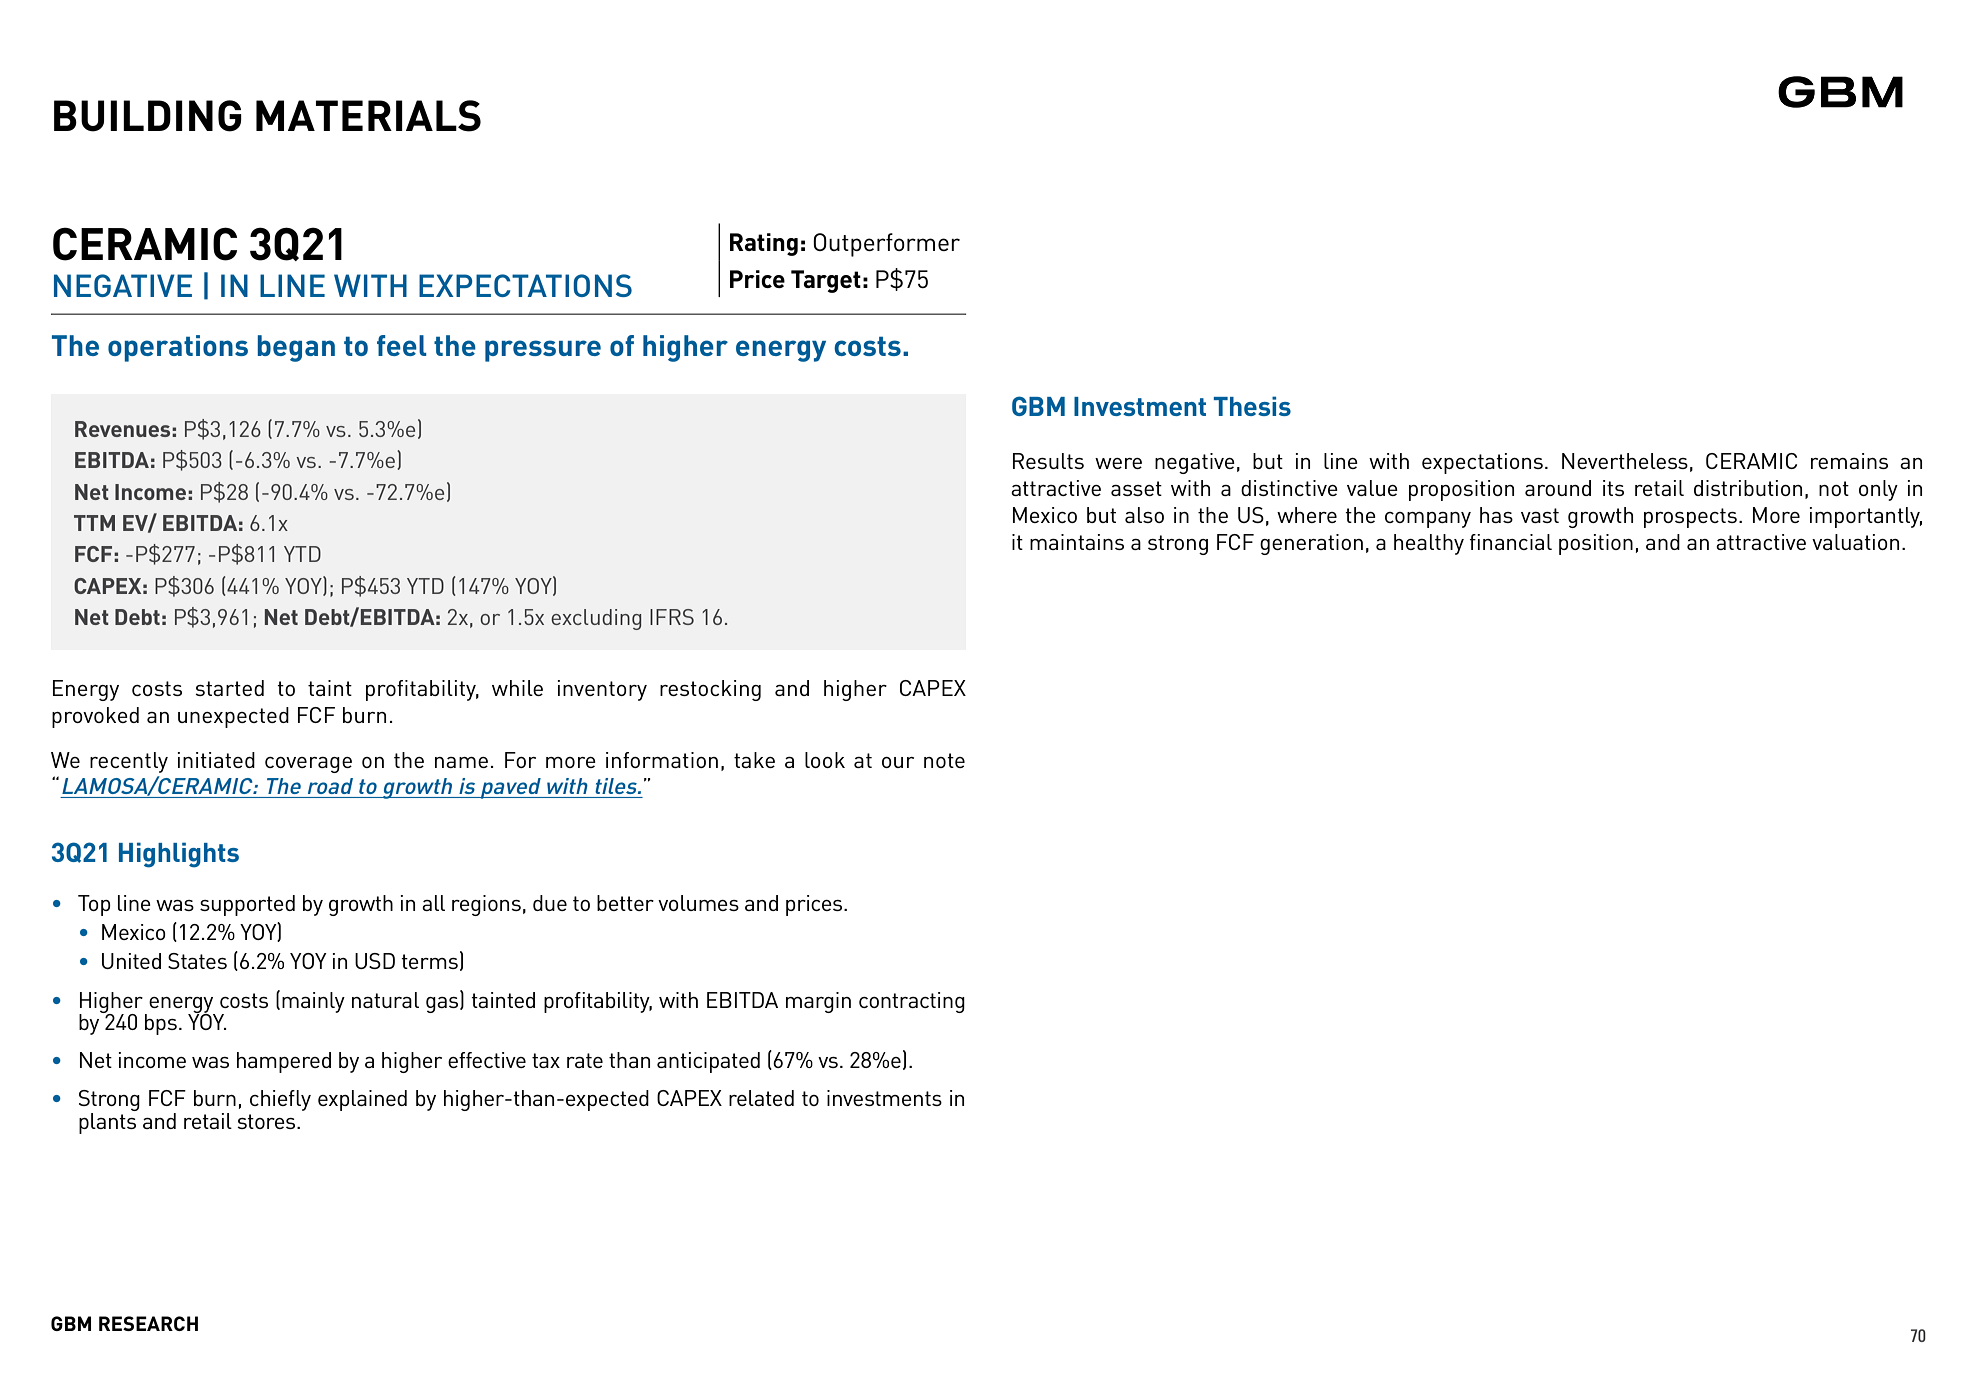 The width and height of the image is (1977, 1374). Describe the element at coordinates (148, 1323) in the image. I see `RESEARCH` at that location.
